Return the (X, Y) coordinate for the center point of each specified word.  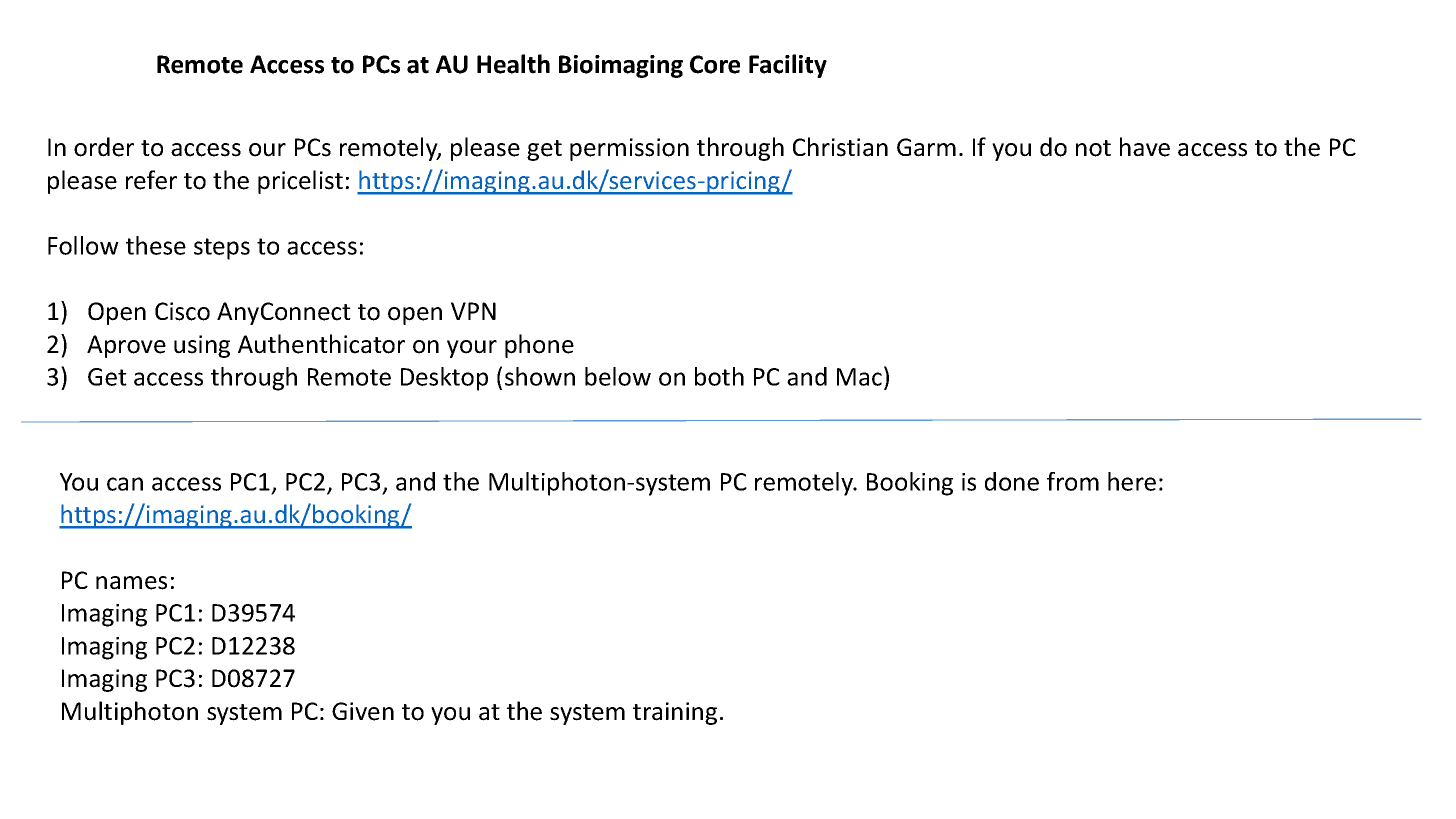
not (1093, 148)
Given (363, 711)
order (104, 147)
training (675, 713)
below (618, 376)
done (1012, 481)
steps (222, 249)
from (1073, 481)
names (131, 583)
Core (715, 64)
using (202, 346)
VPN (473, 311)
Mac (859, 377)
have (1145, 147)
